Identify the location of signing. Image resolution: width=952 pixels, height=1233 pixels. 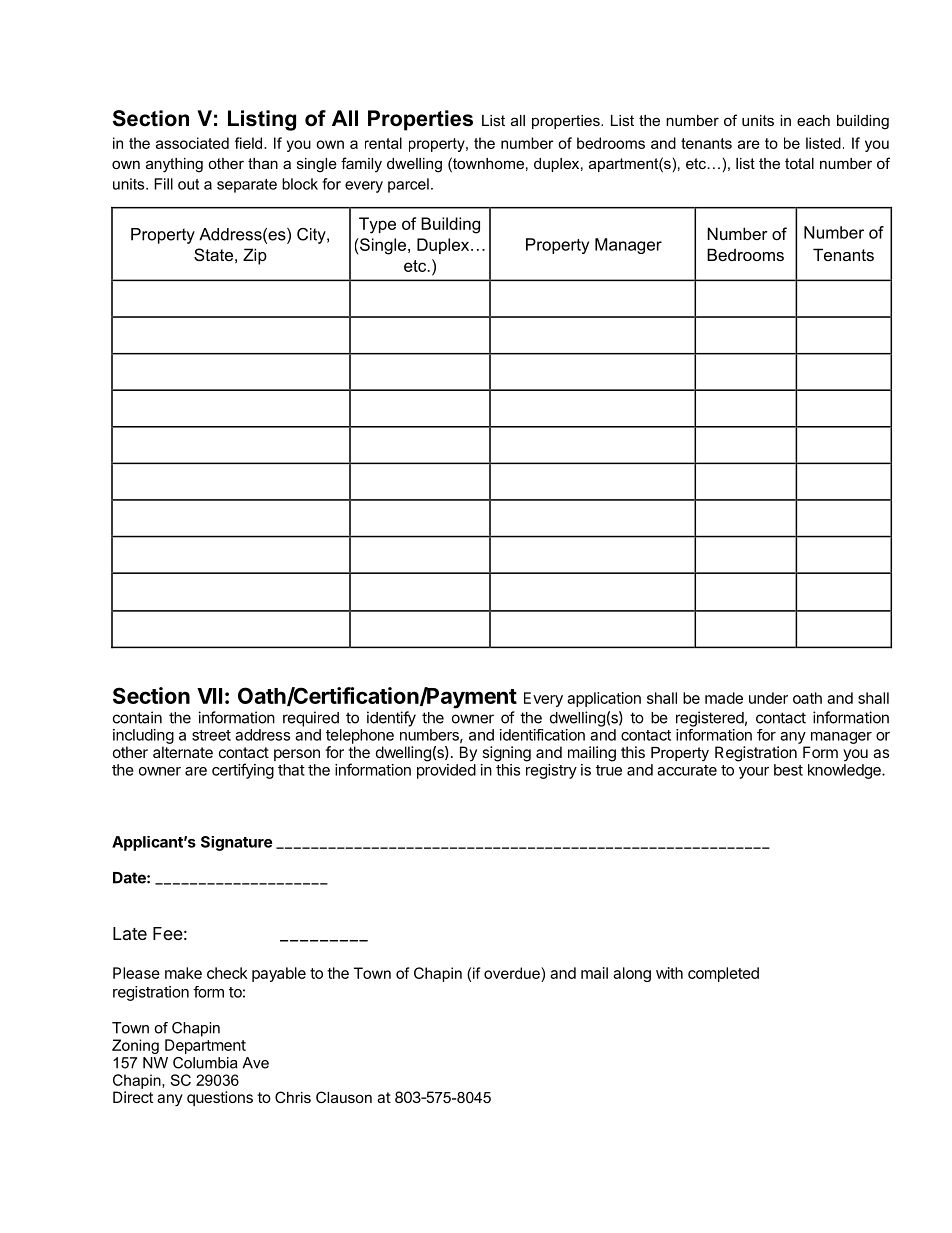
(506, 754).
